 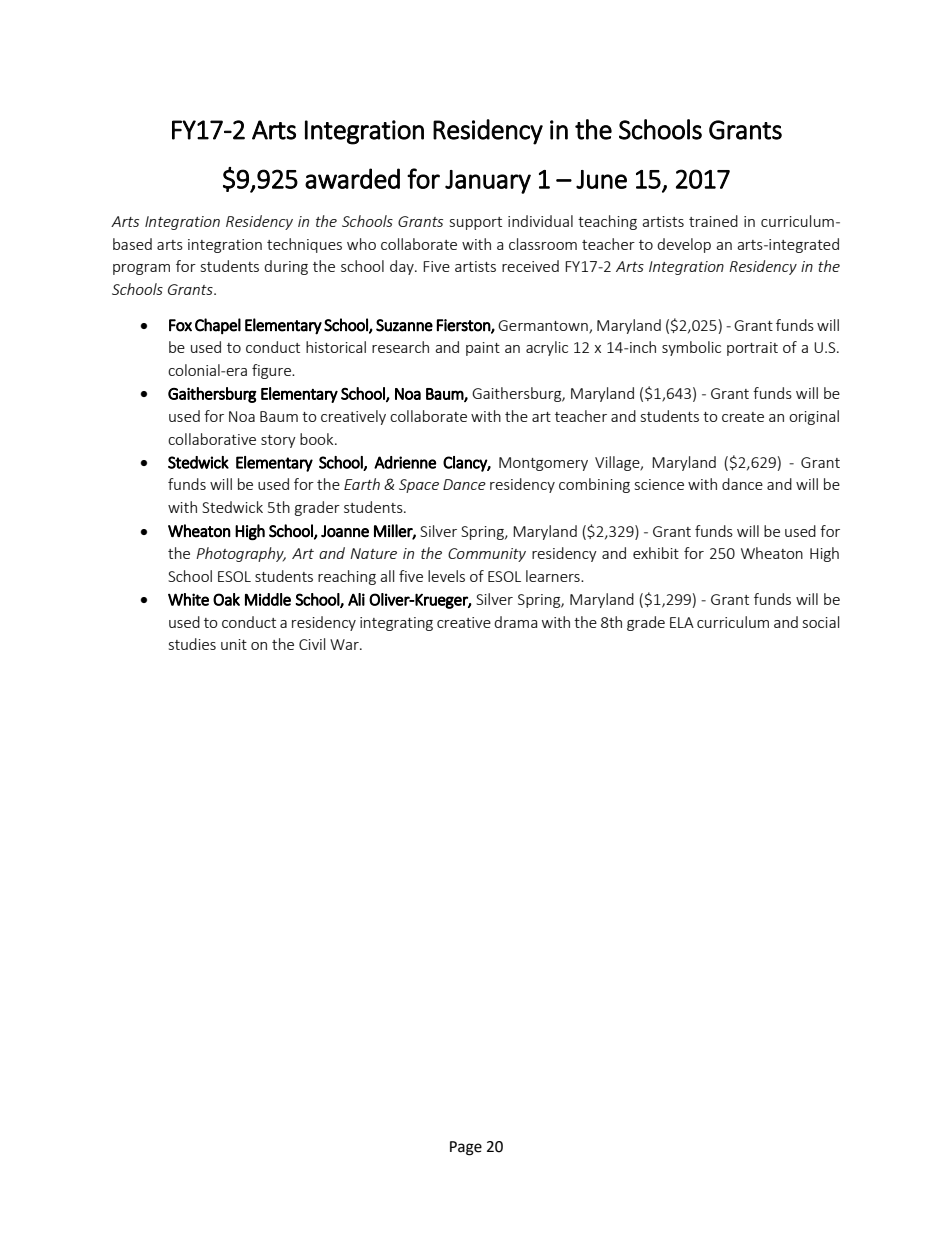 I want to click on exhibit, so click(x=656, y=553).
